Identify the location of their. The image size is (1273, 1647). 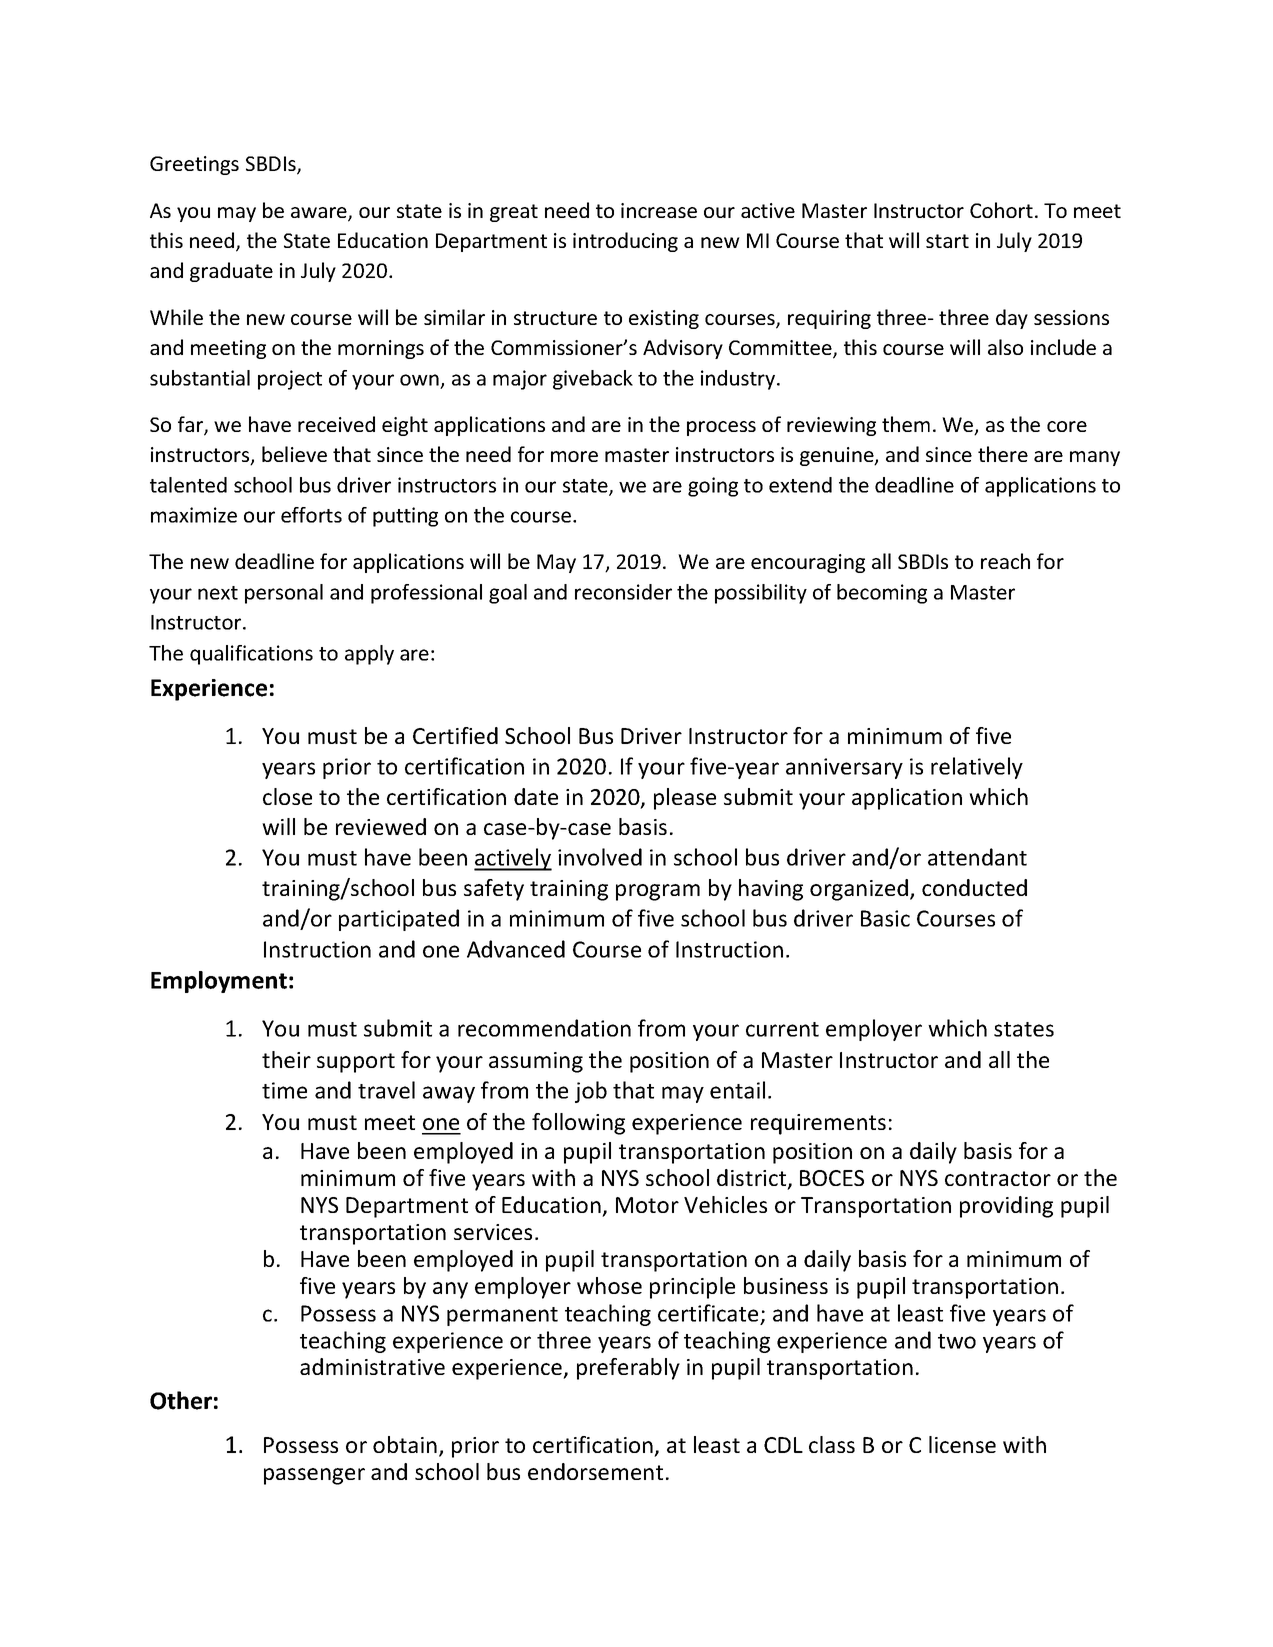
(286, 1059).
